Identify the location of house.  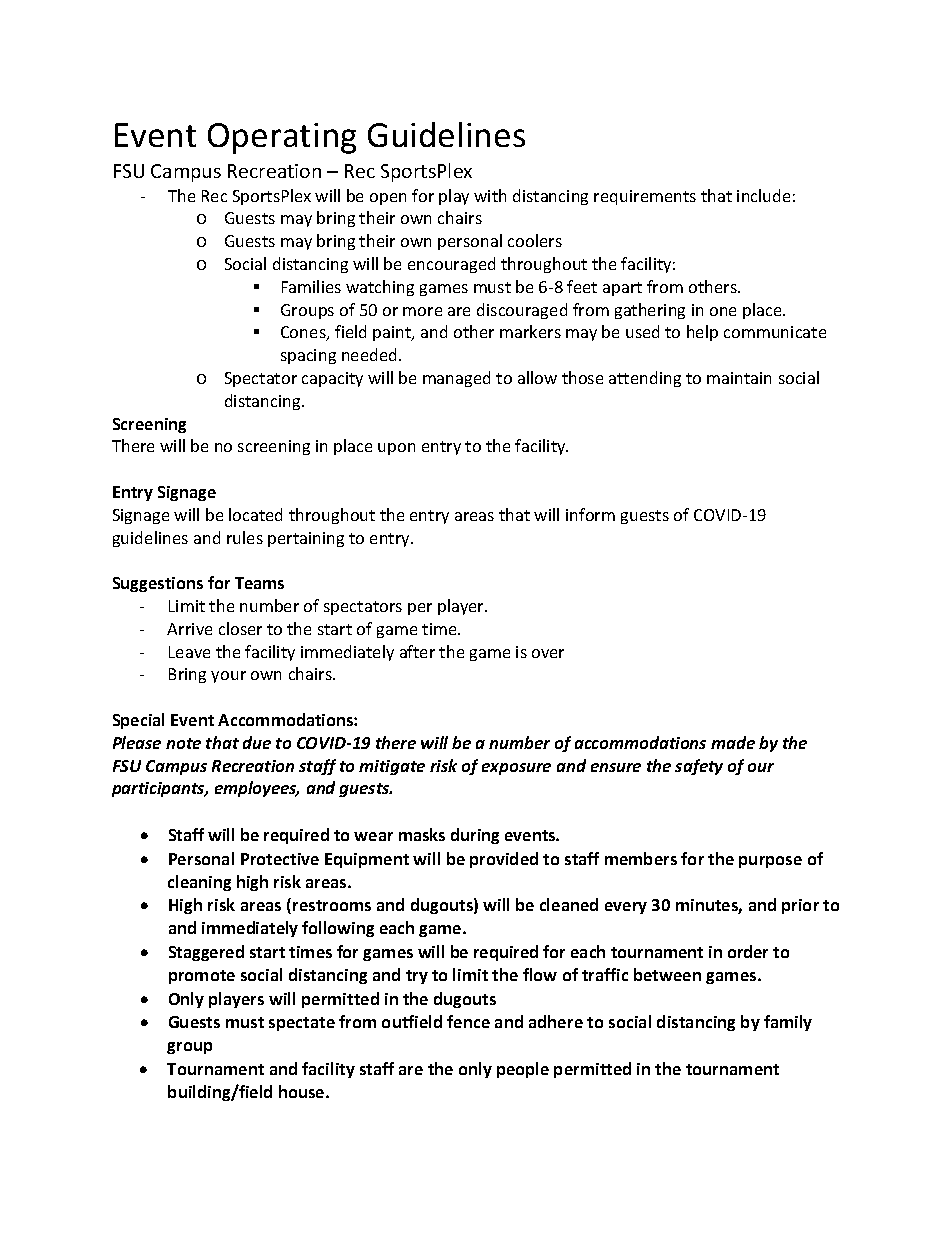
(303, 1091).
